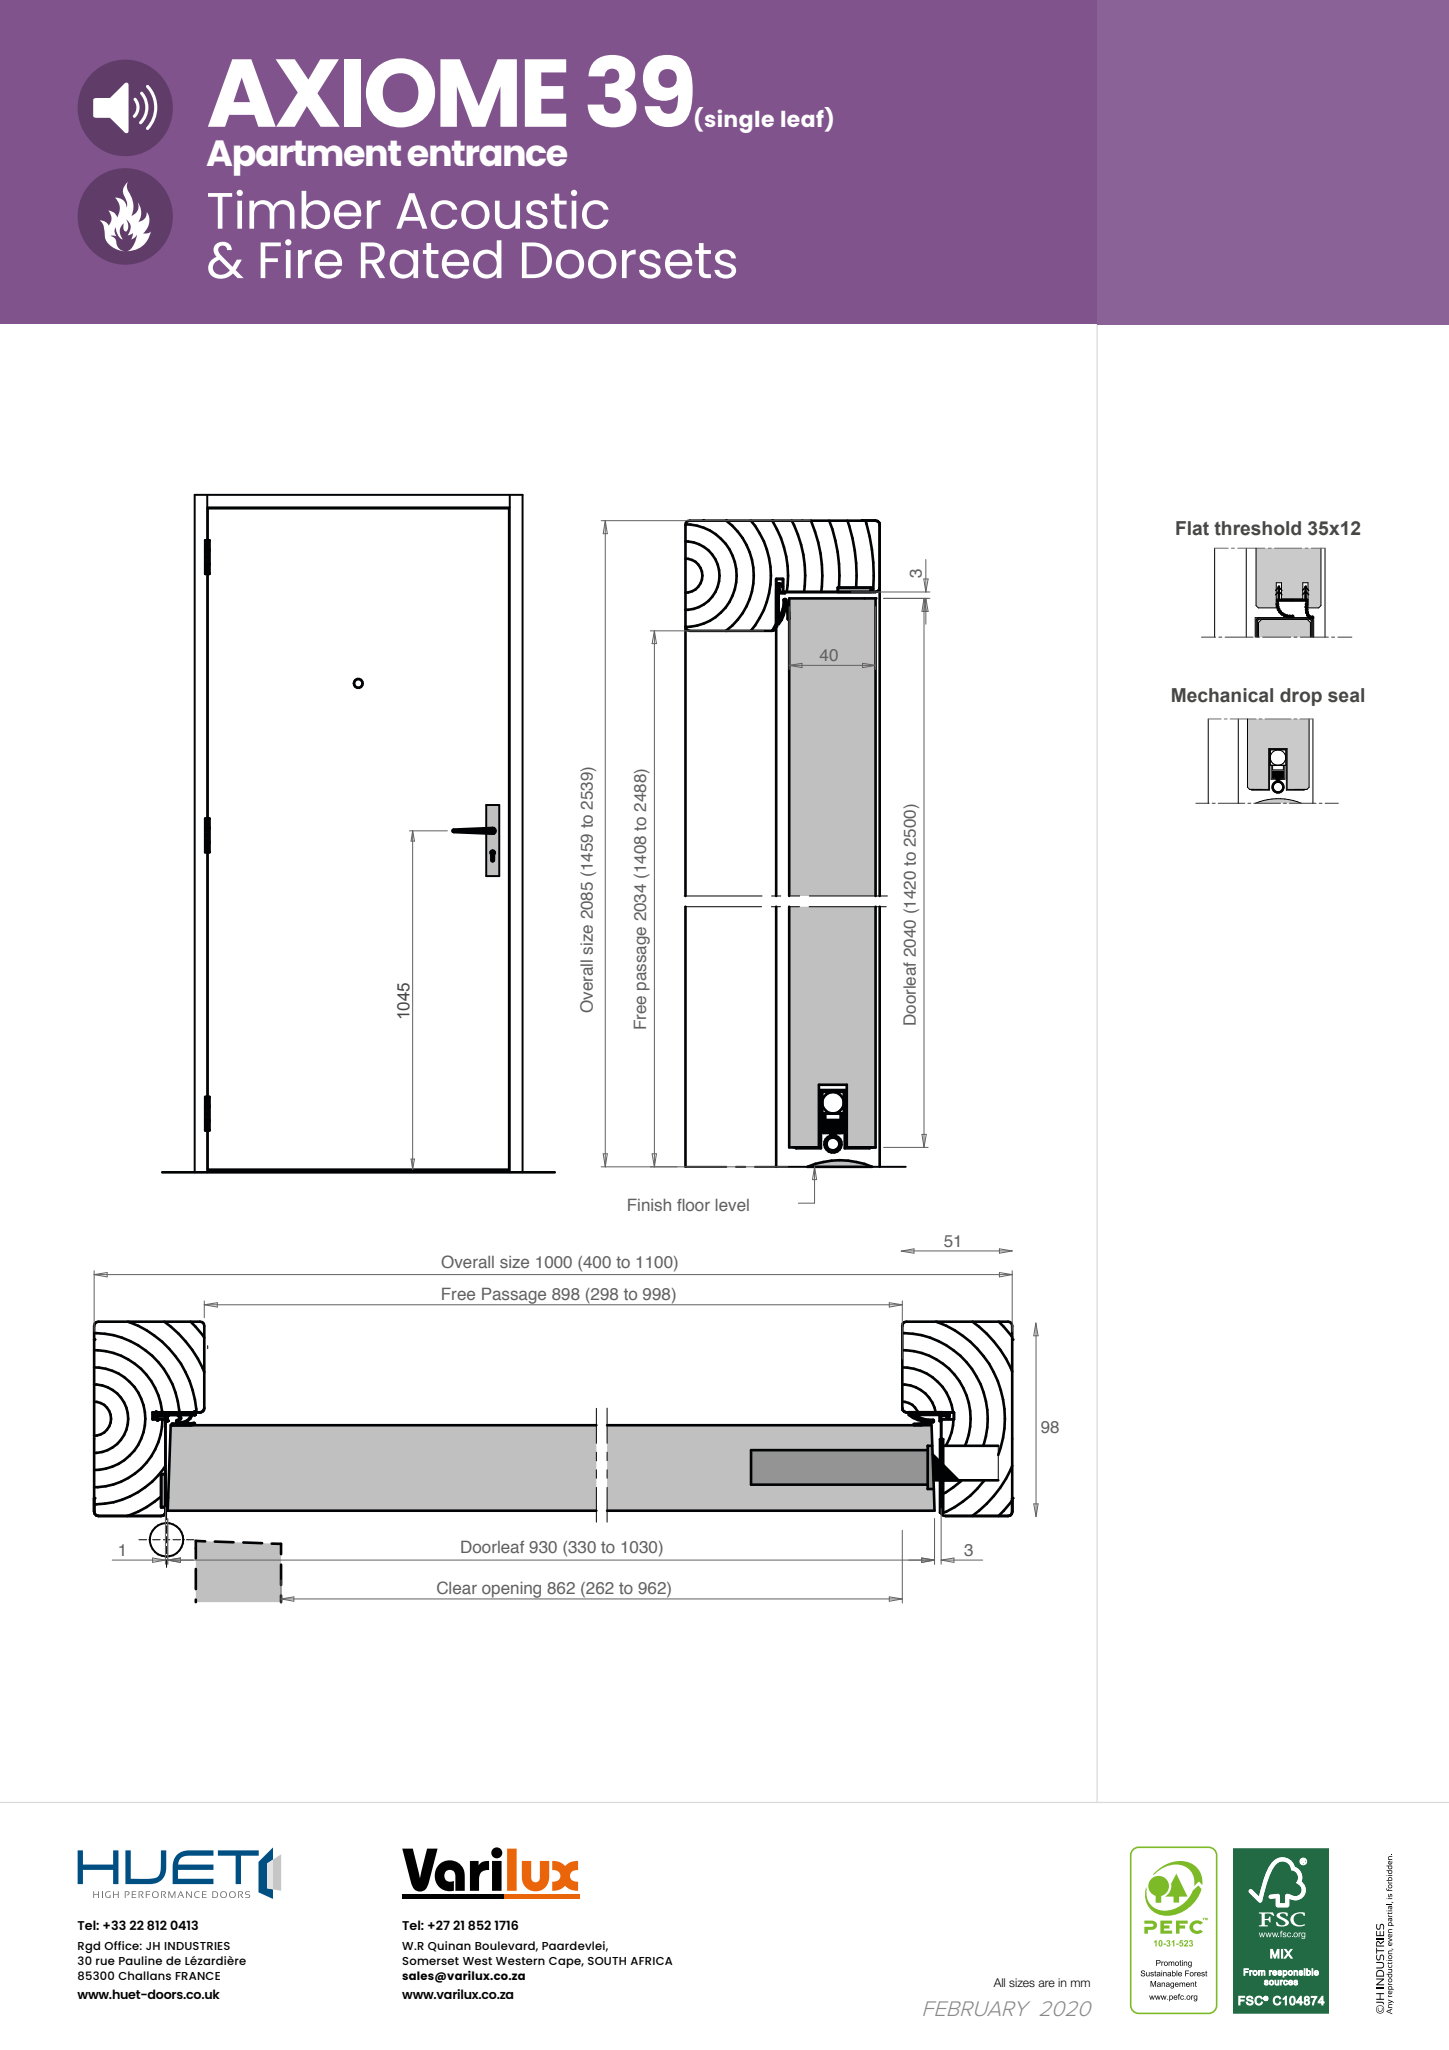 Image resolution: width=1449 pixels, height=2050 pixels. Describe the element at coordinates (294, 209) in the page. I see `Timber` at that location.
